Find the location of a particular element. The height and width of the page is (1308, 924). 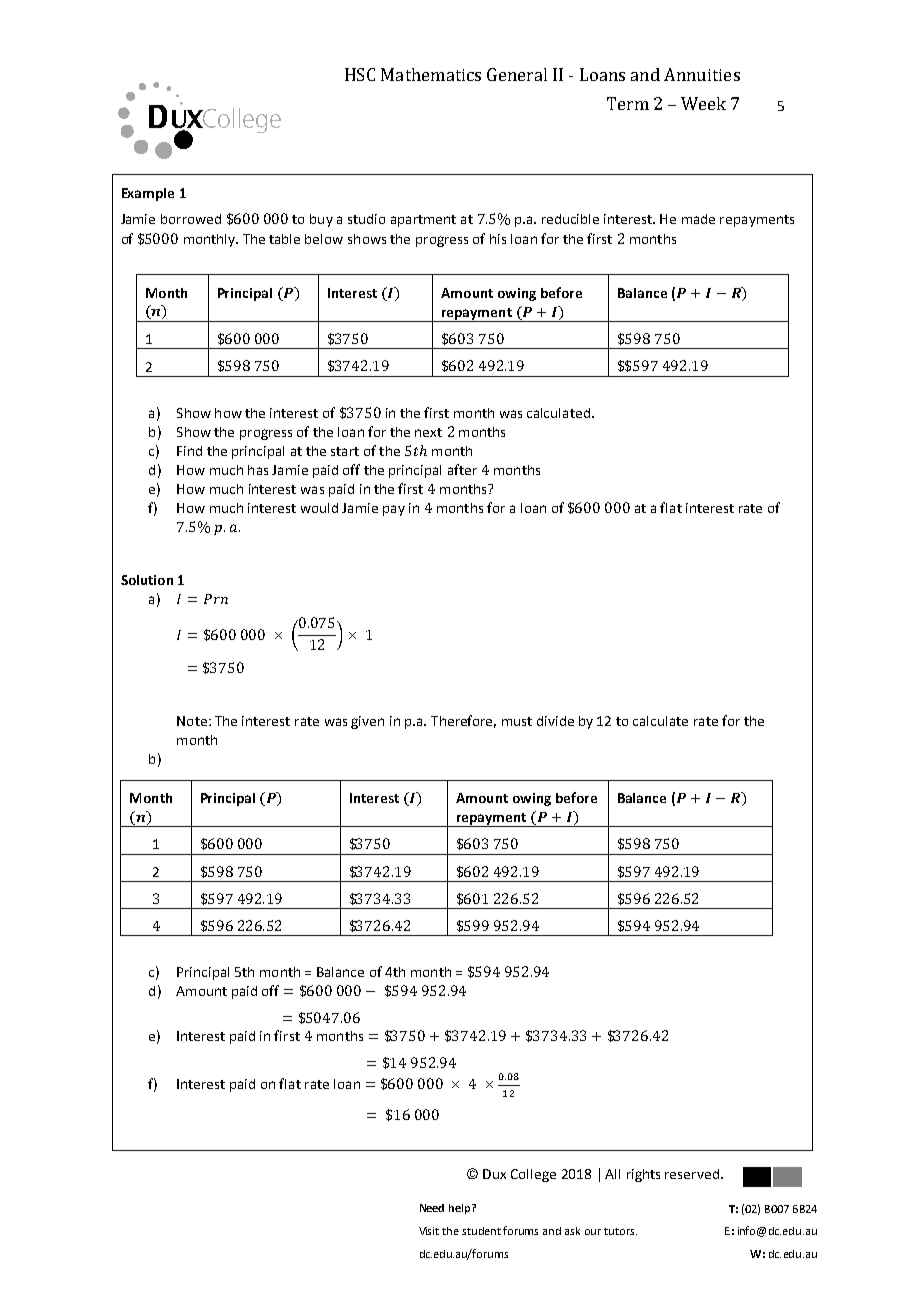

made is located at coordinates (698, 219).
